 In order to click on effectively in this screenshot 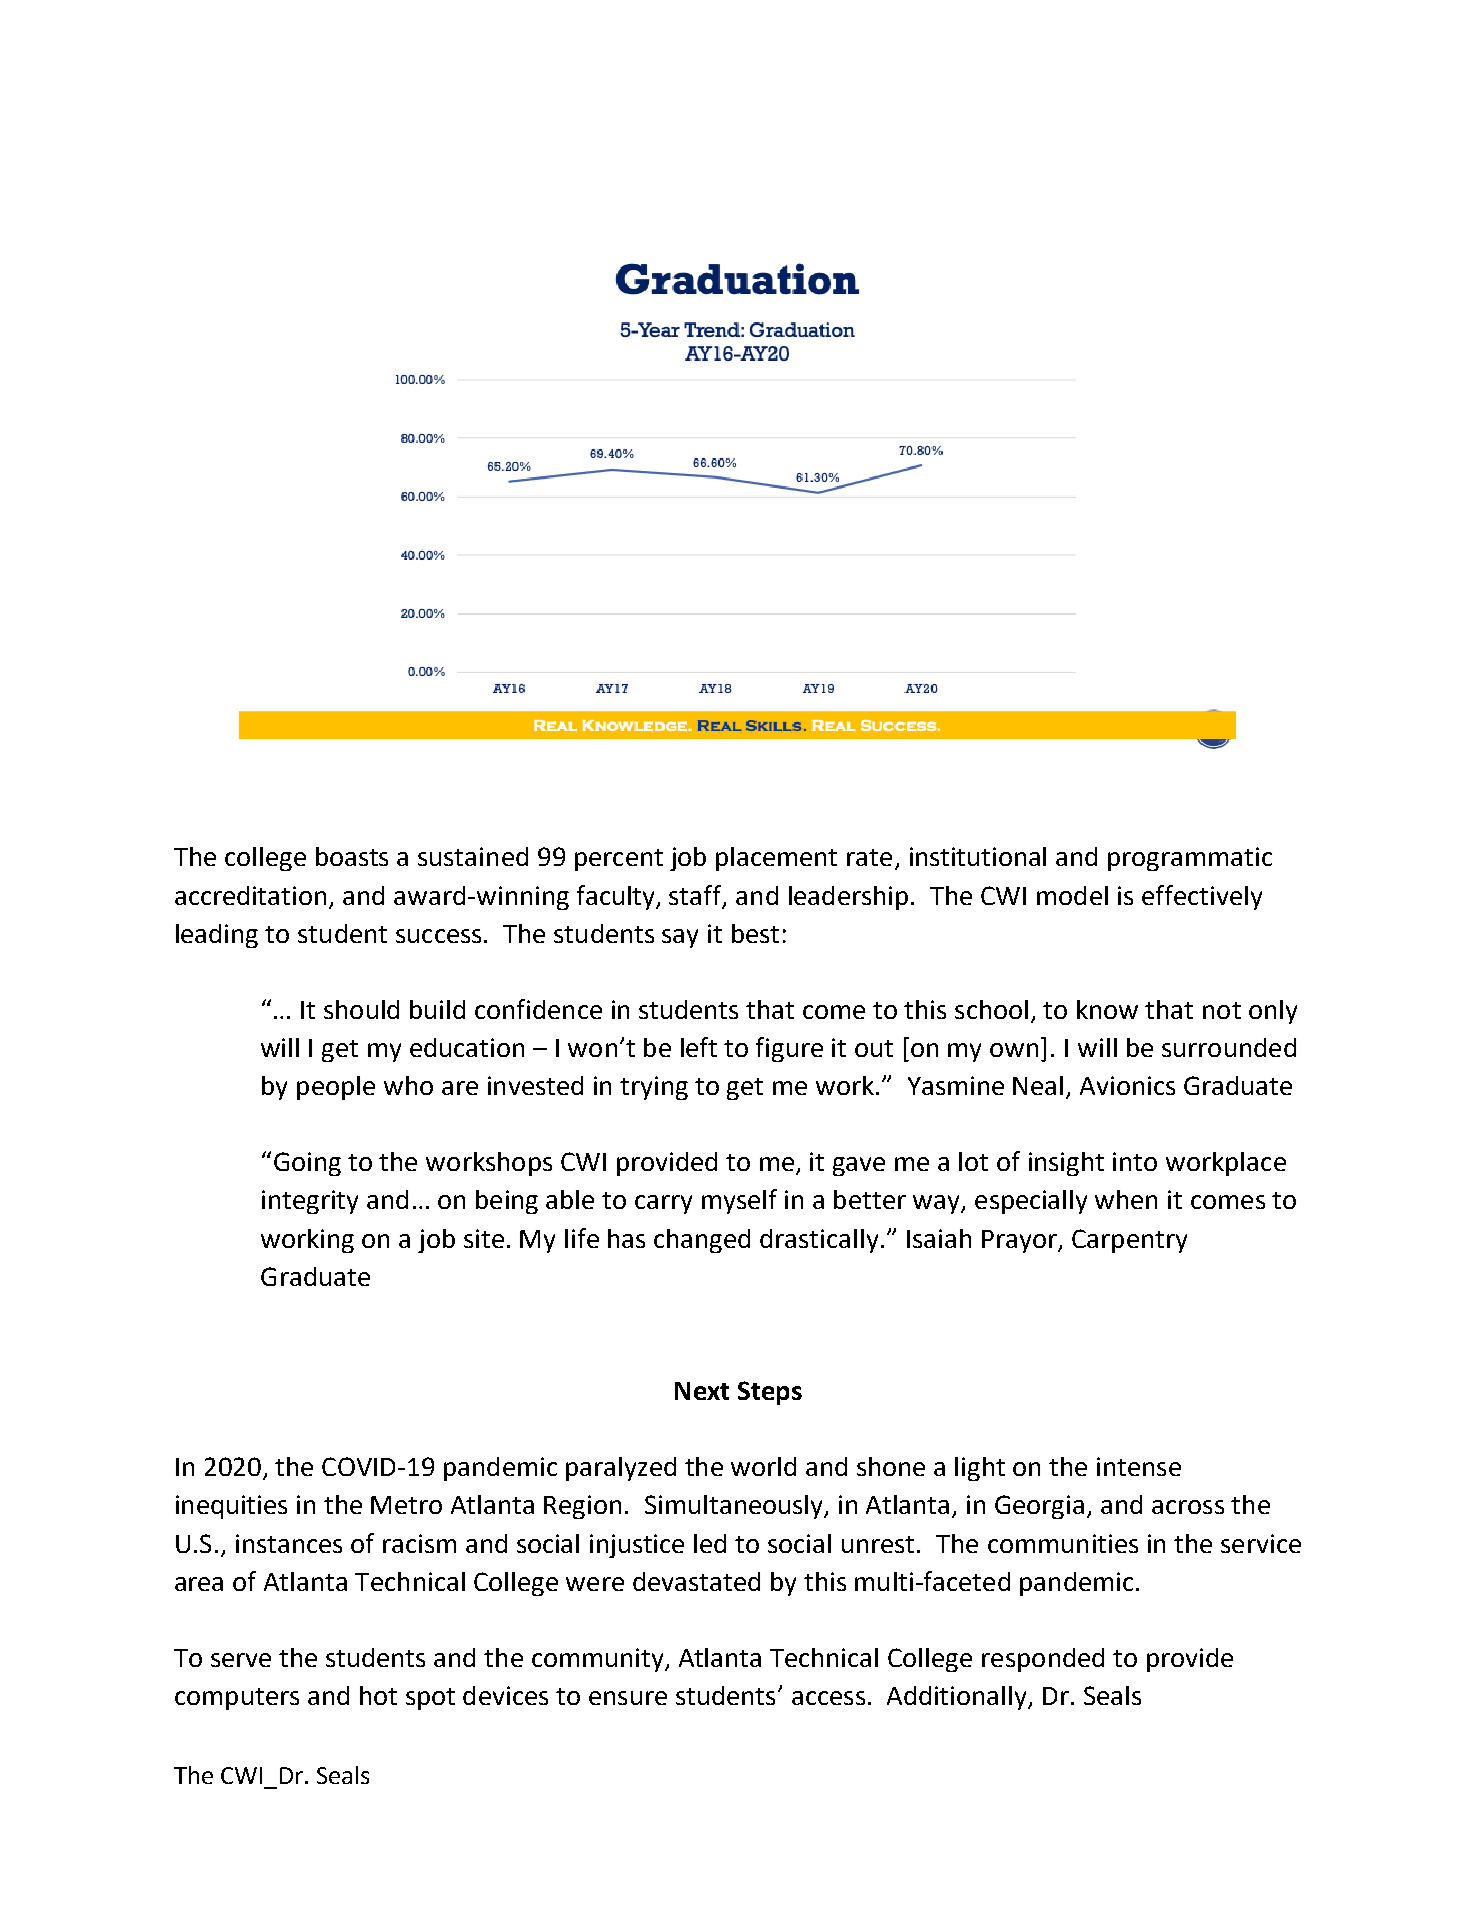, I will do `click(1202, 897)`.
